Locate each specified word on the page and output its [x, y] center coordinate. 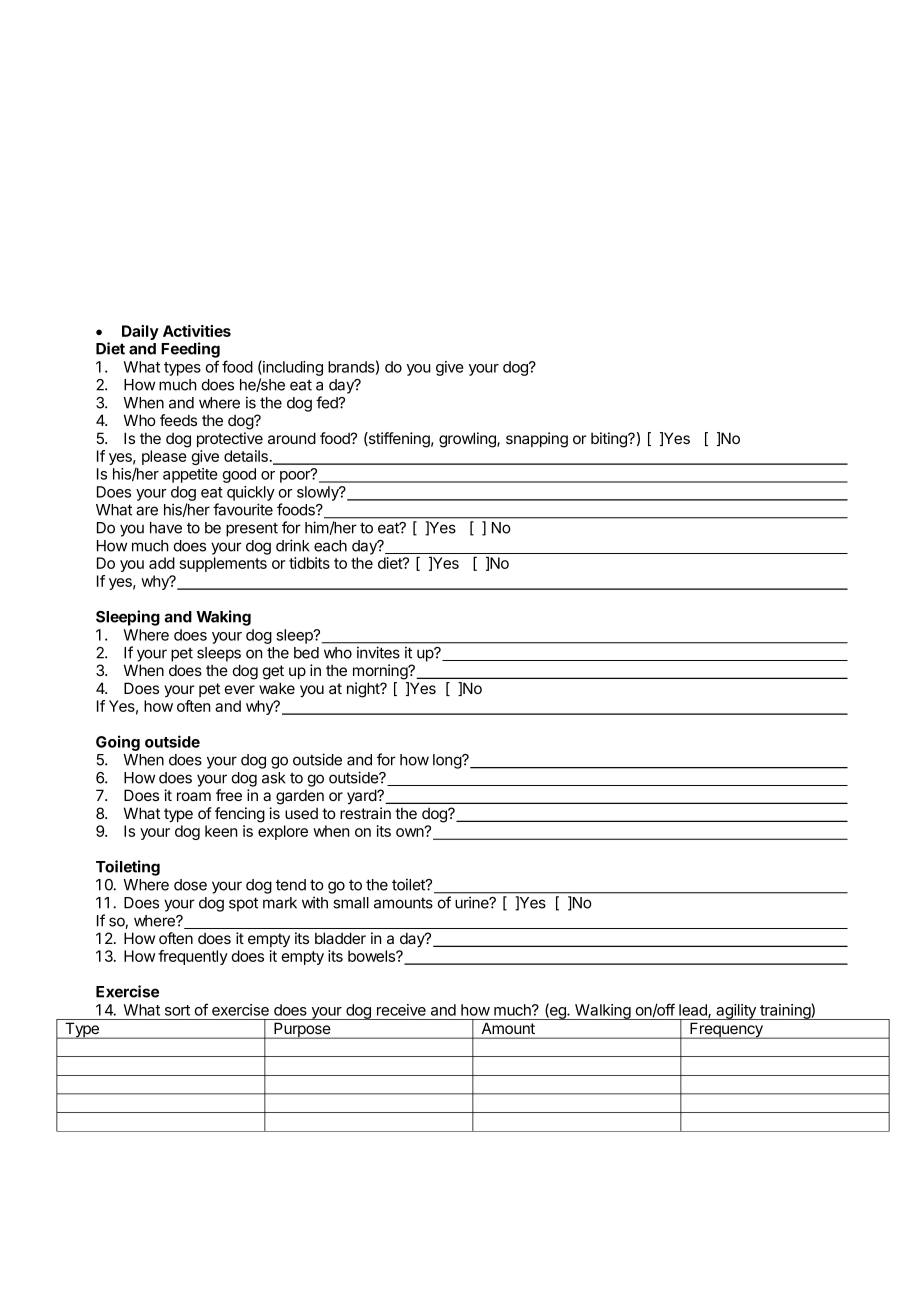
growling [468, 440]
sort [177, 1010]
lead [694, 1011]
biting [610, 440]
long [448, 761]
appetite [190, 475]
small [351, 903]
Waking [223, 618]
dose [190, 885]
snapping [537, 440]
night [364, 690]
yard [362, 796]
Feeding [190, 350]
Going [118, 743]
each [330, 546]
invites [378, 652]
